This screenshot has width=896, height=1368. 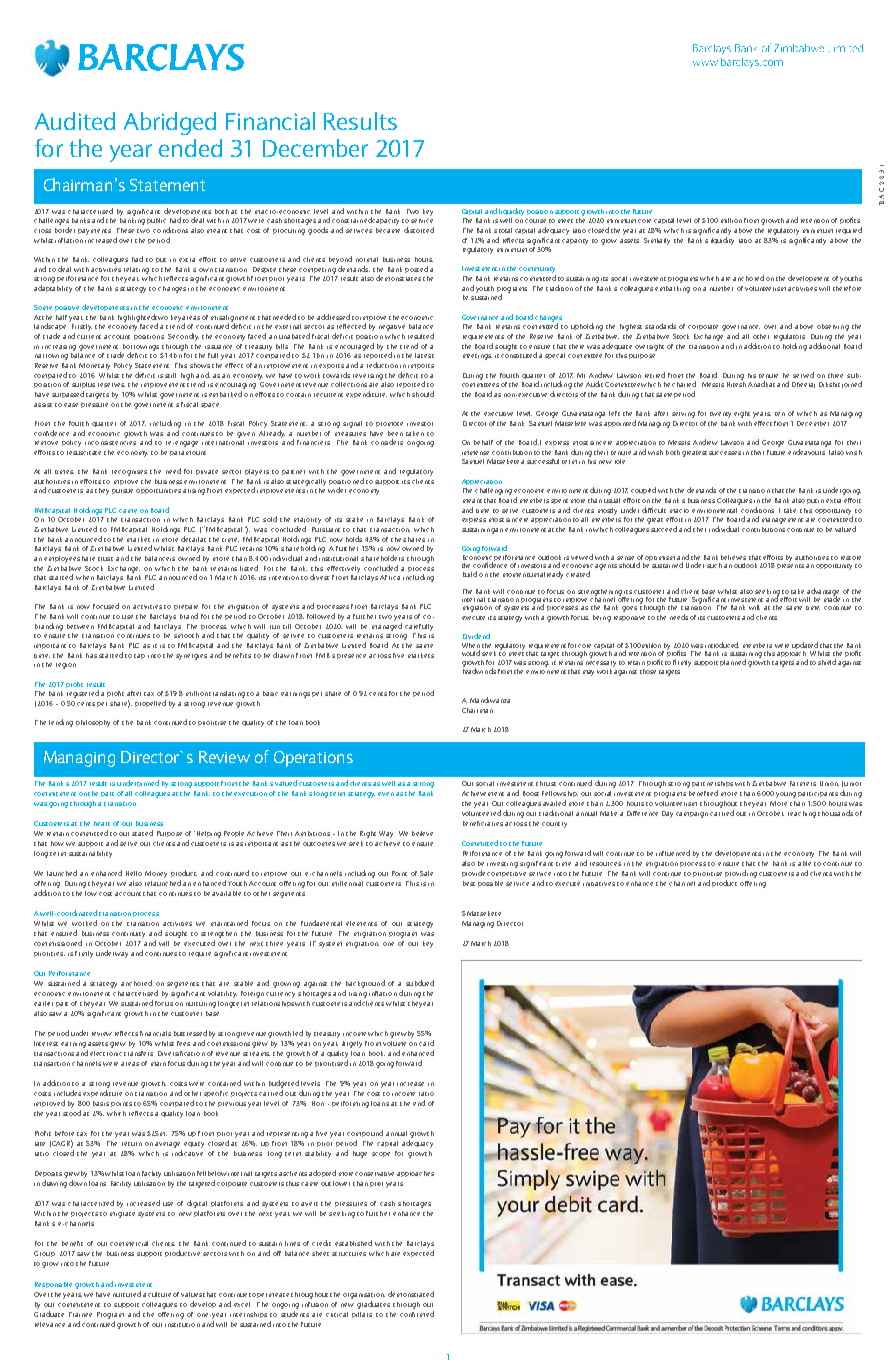 I want to click on organisation, so click(x=364, y=1296).
